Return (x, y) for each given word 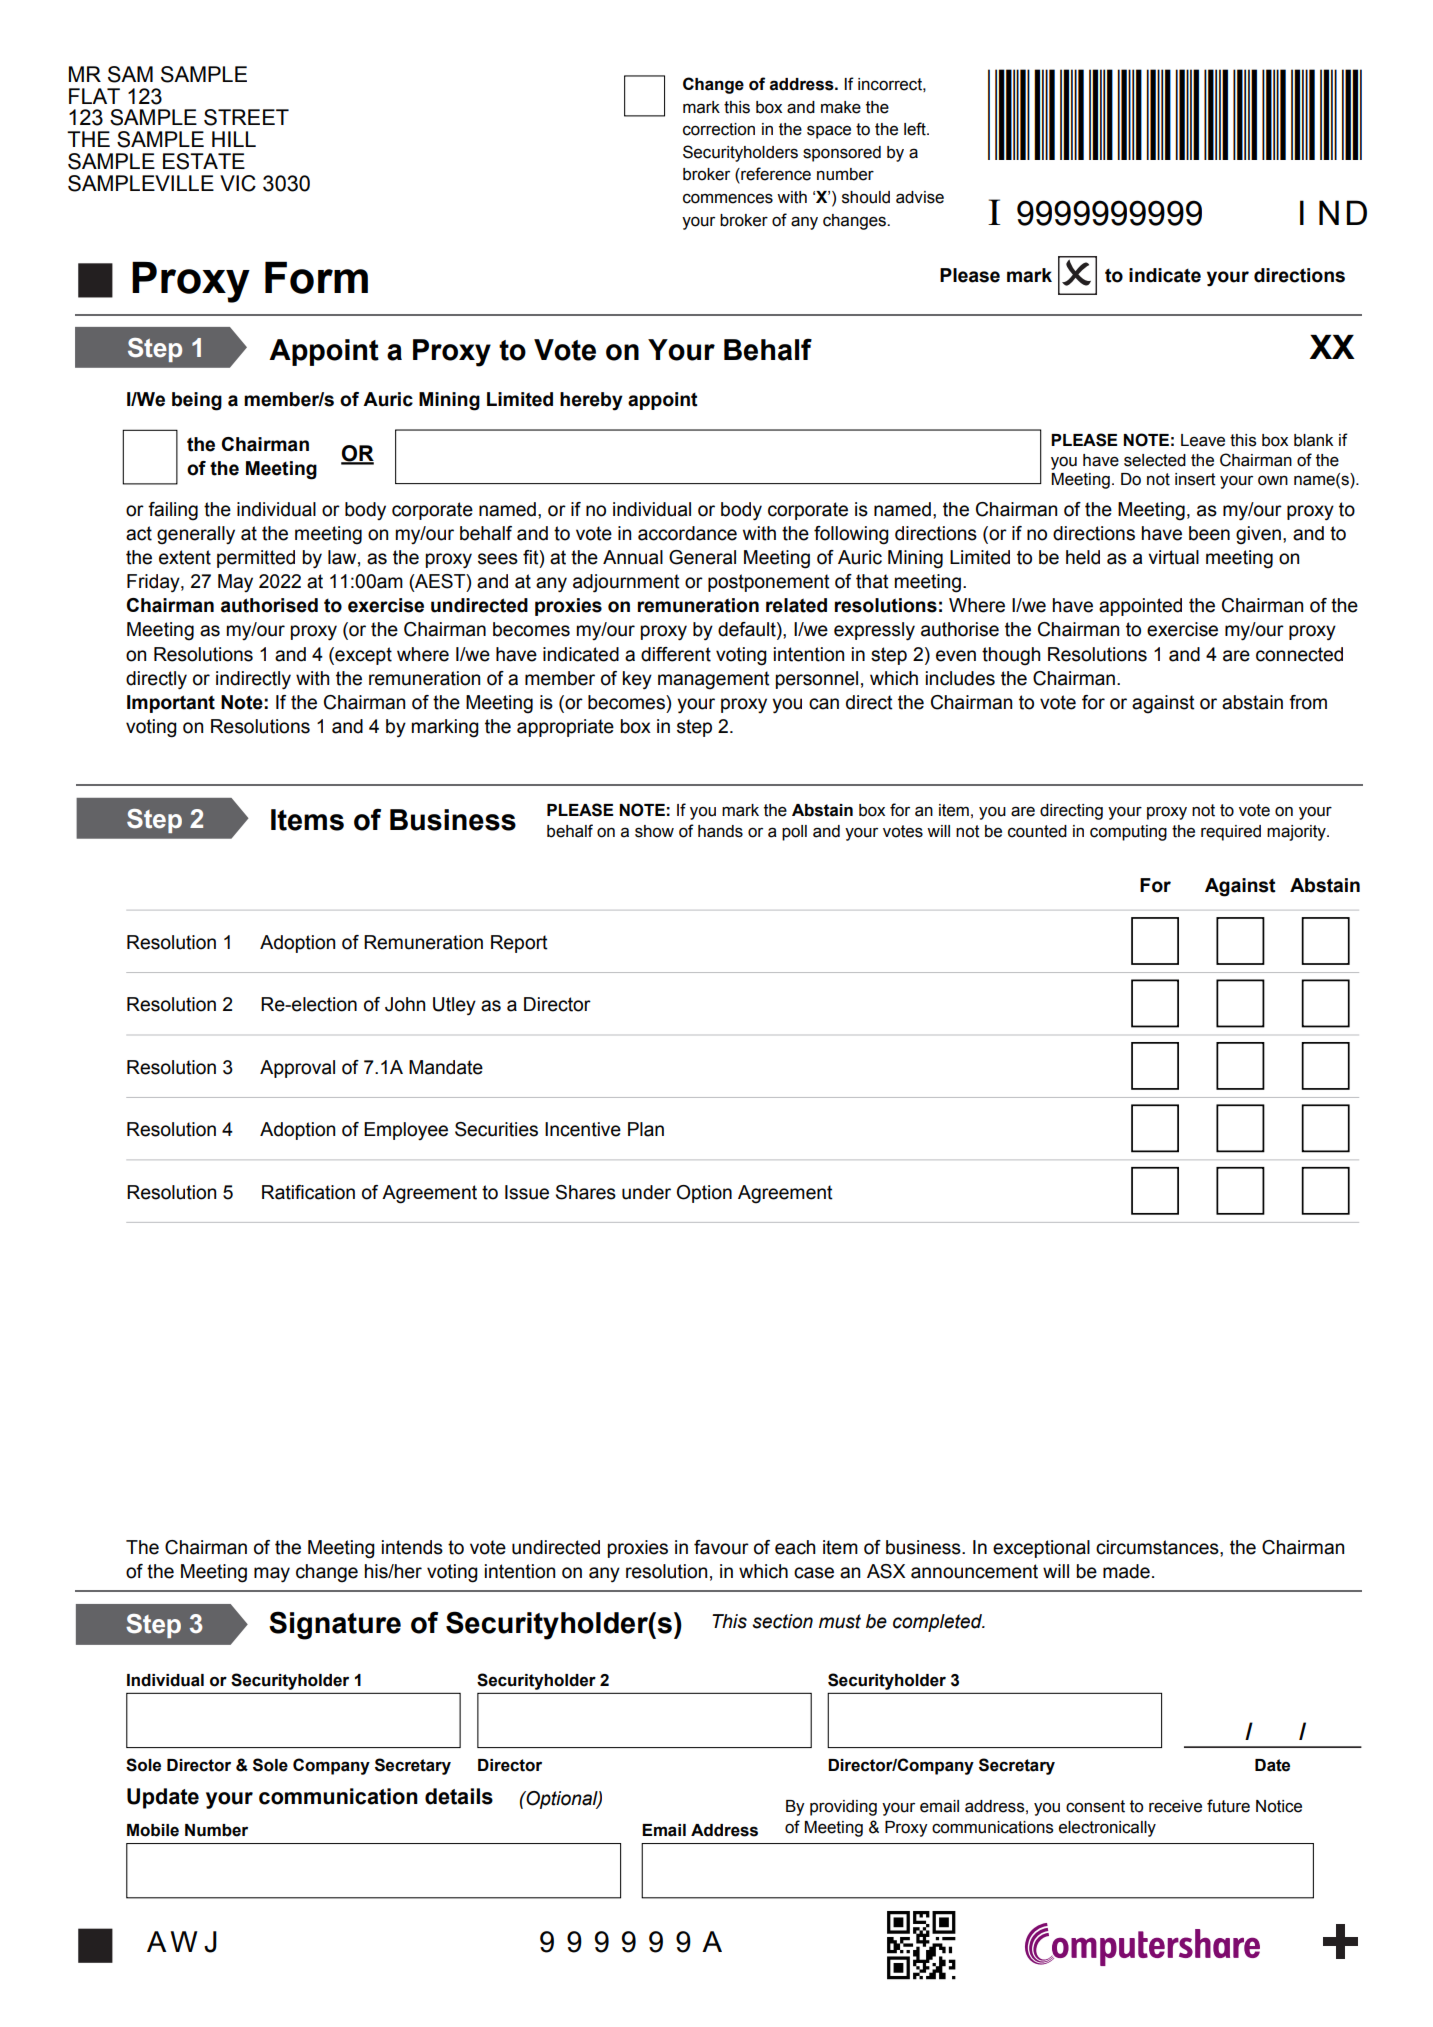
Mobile (153, 1830)
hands (720, 831)
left (916, 129)
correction (719, 129)
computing (1128, 833)
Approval (297, 1069)
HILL (234, 139)
